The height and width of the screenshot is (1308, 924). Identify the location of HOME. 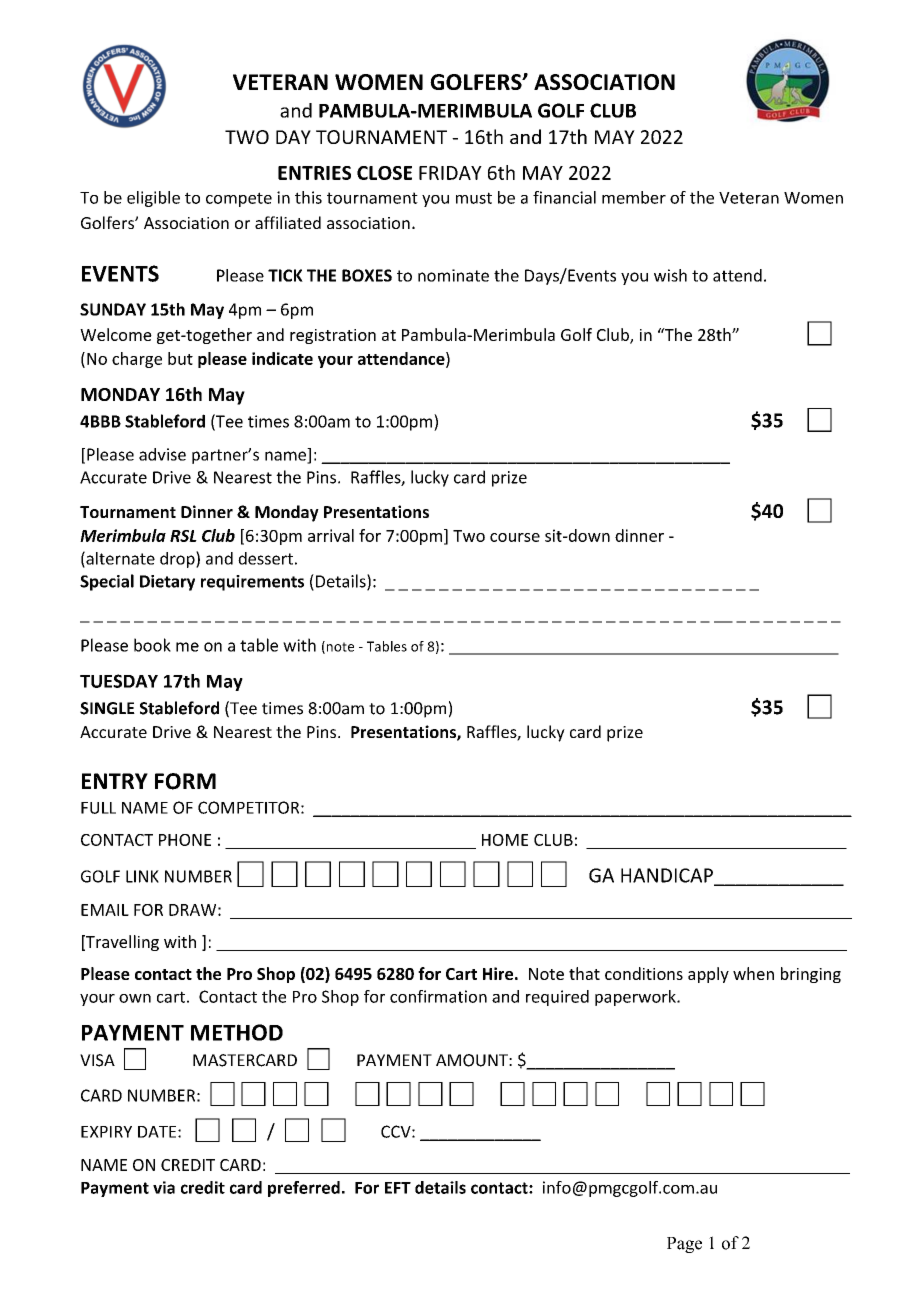
(505, 840).
